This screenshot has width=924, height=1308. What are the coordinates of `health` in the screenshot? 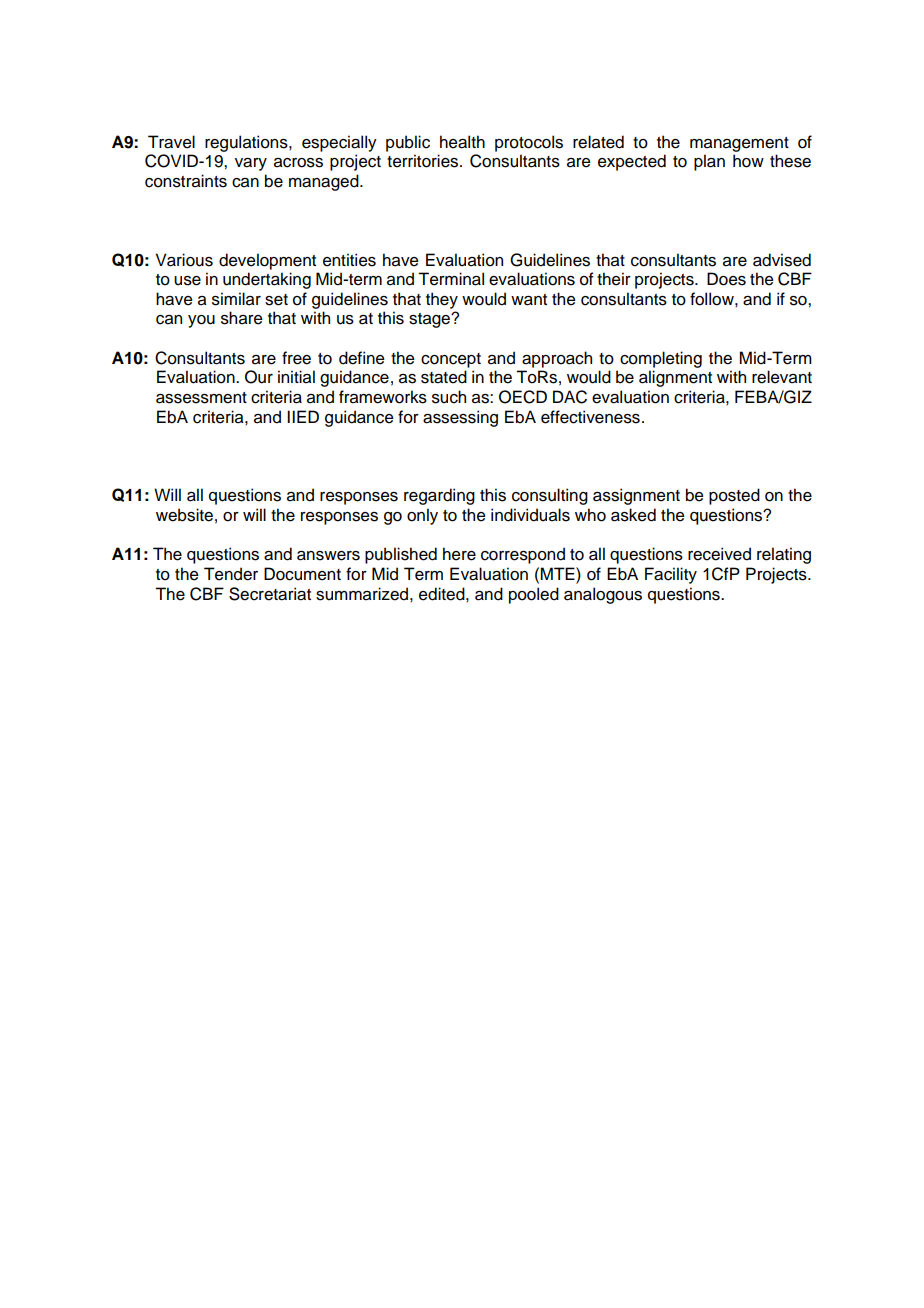 It's located at (462, 142).
